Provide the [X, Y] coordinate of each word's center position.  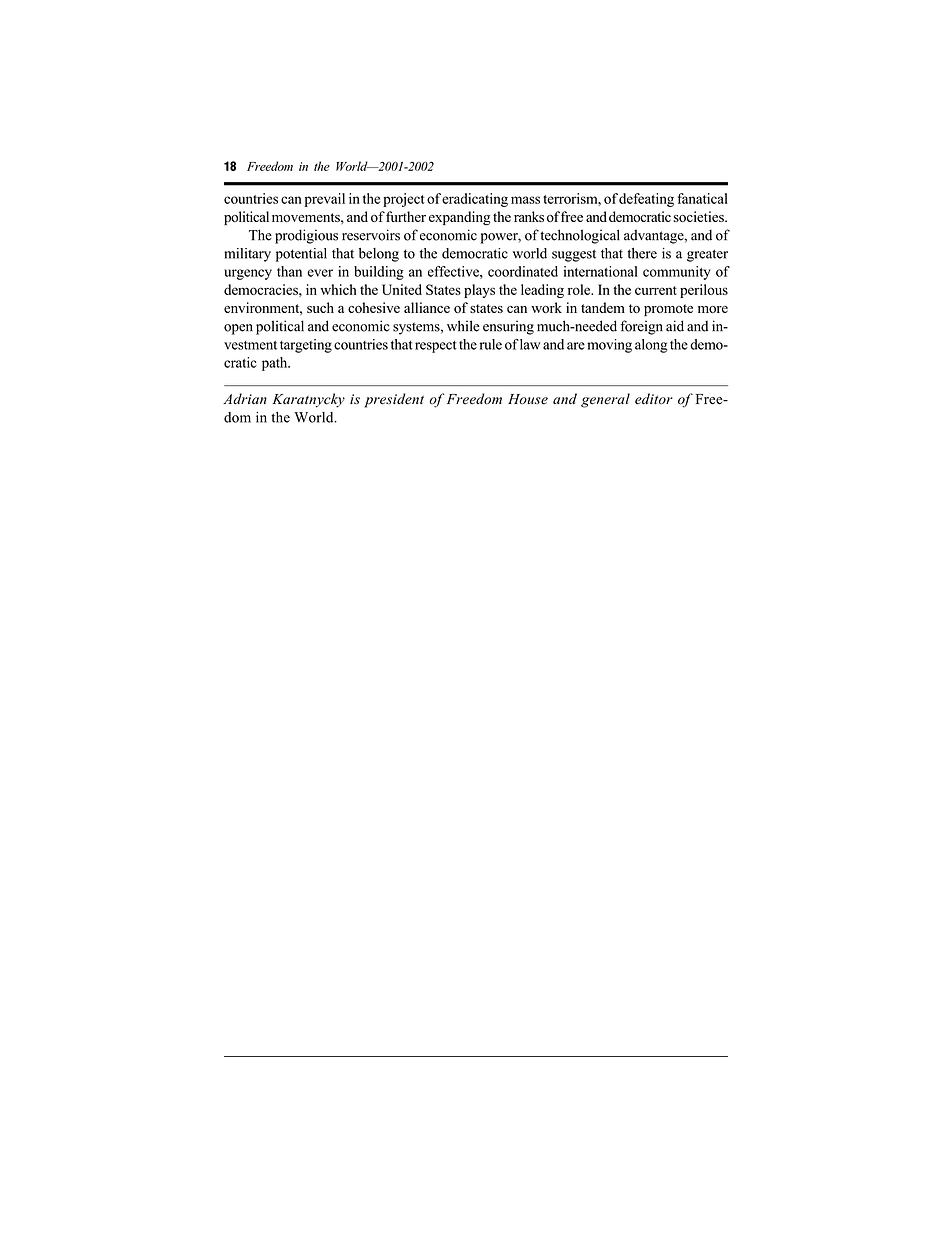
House [528, 399]
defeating [646, 200]
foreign [641, 327]
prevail [325, 200]
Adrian [245, 398]
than [289, 271]
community [676, 273]
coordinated [523, 271]
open [238, 329]
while [463, 326]
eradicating [475, 200]
